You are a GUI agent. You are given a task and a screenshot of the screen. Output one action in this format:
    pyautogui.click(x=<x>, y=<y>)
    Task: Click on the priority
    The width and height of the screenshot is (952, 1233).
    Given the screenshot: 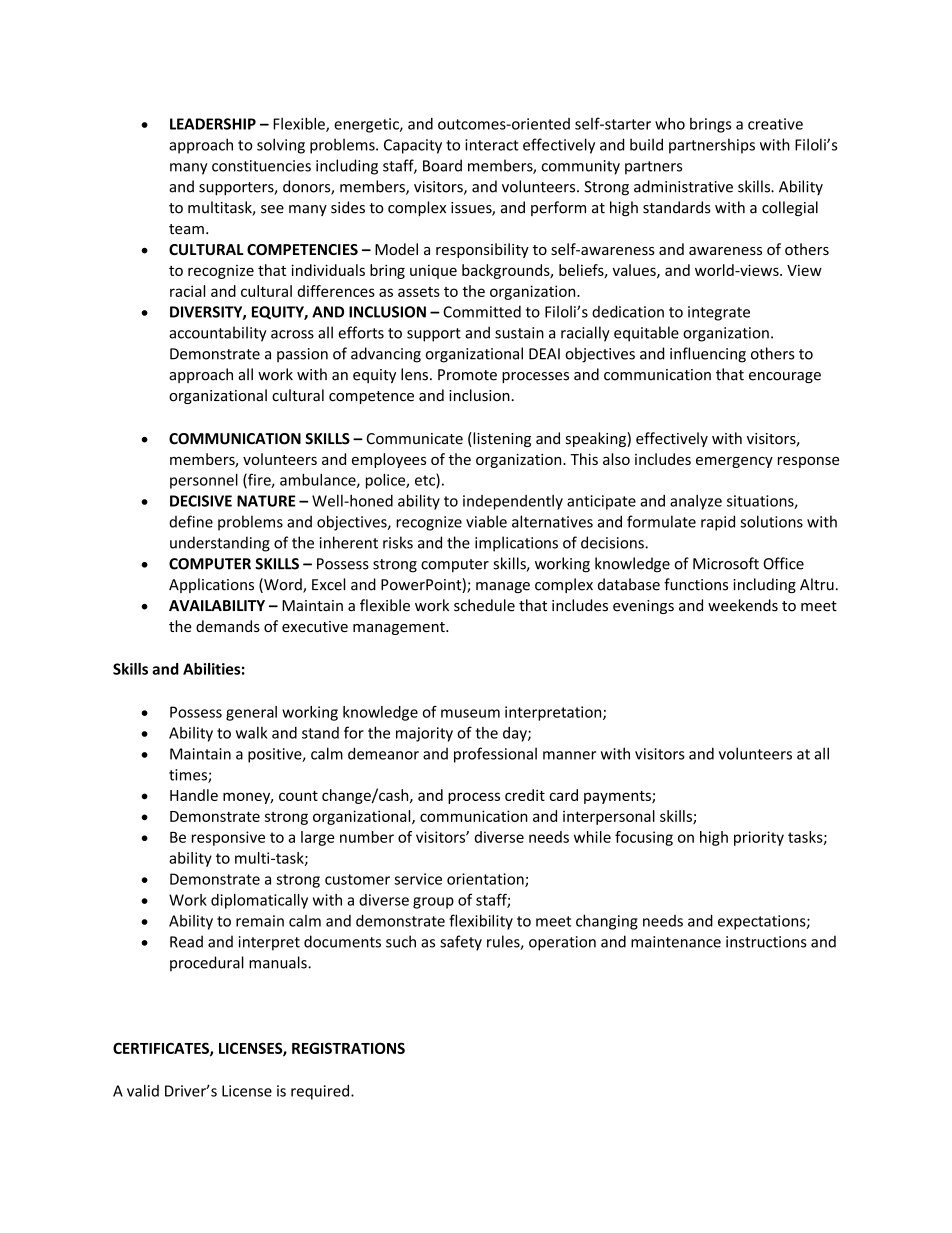 What is the action you would take?
    pyautogui.click(x=759, y=838)
